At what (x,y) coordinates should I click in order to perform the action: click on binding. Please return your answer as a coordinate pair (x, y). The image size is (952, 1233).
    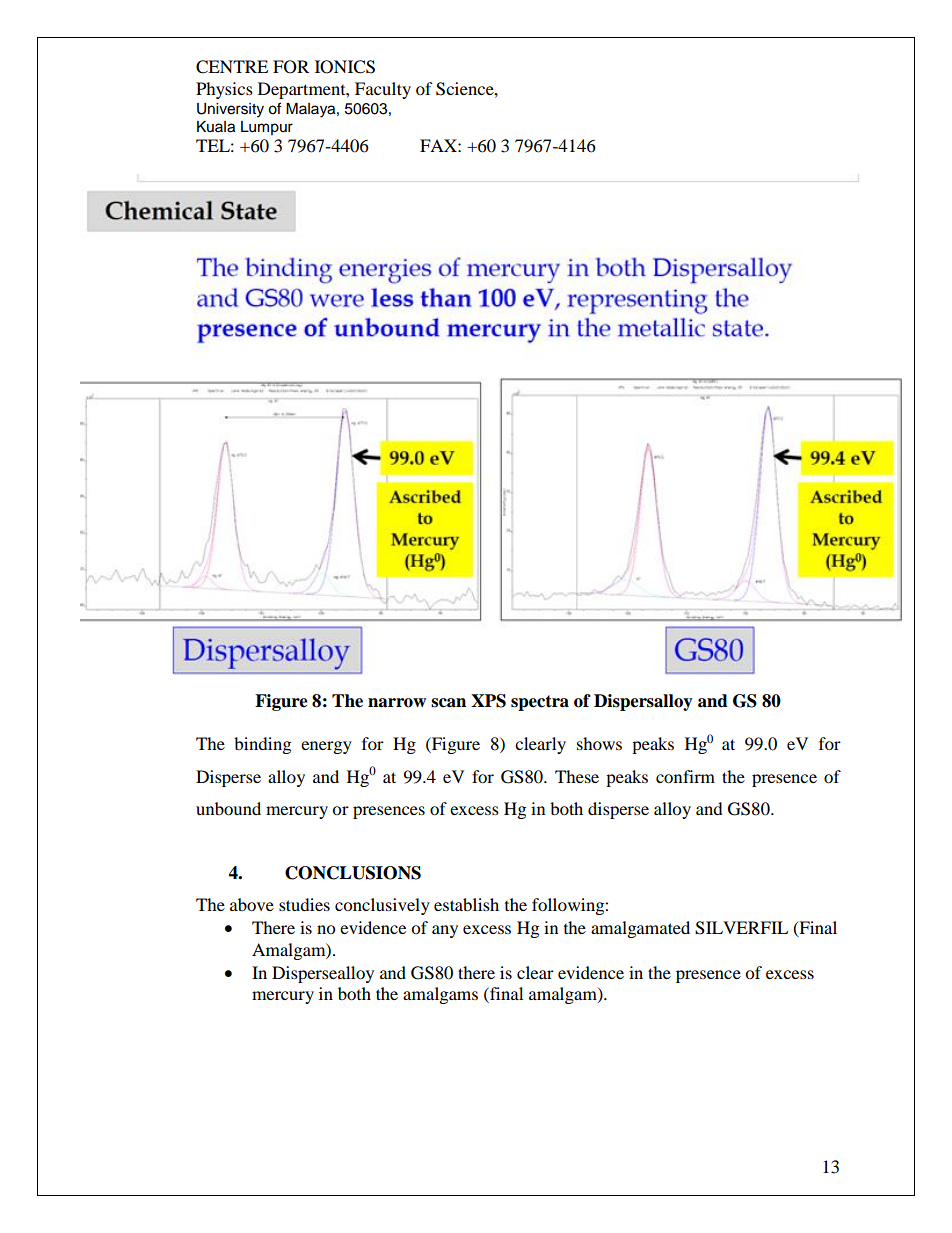
    Looking at the image, I should click on (262, 745).
